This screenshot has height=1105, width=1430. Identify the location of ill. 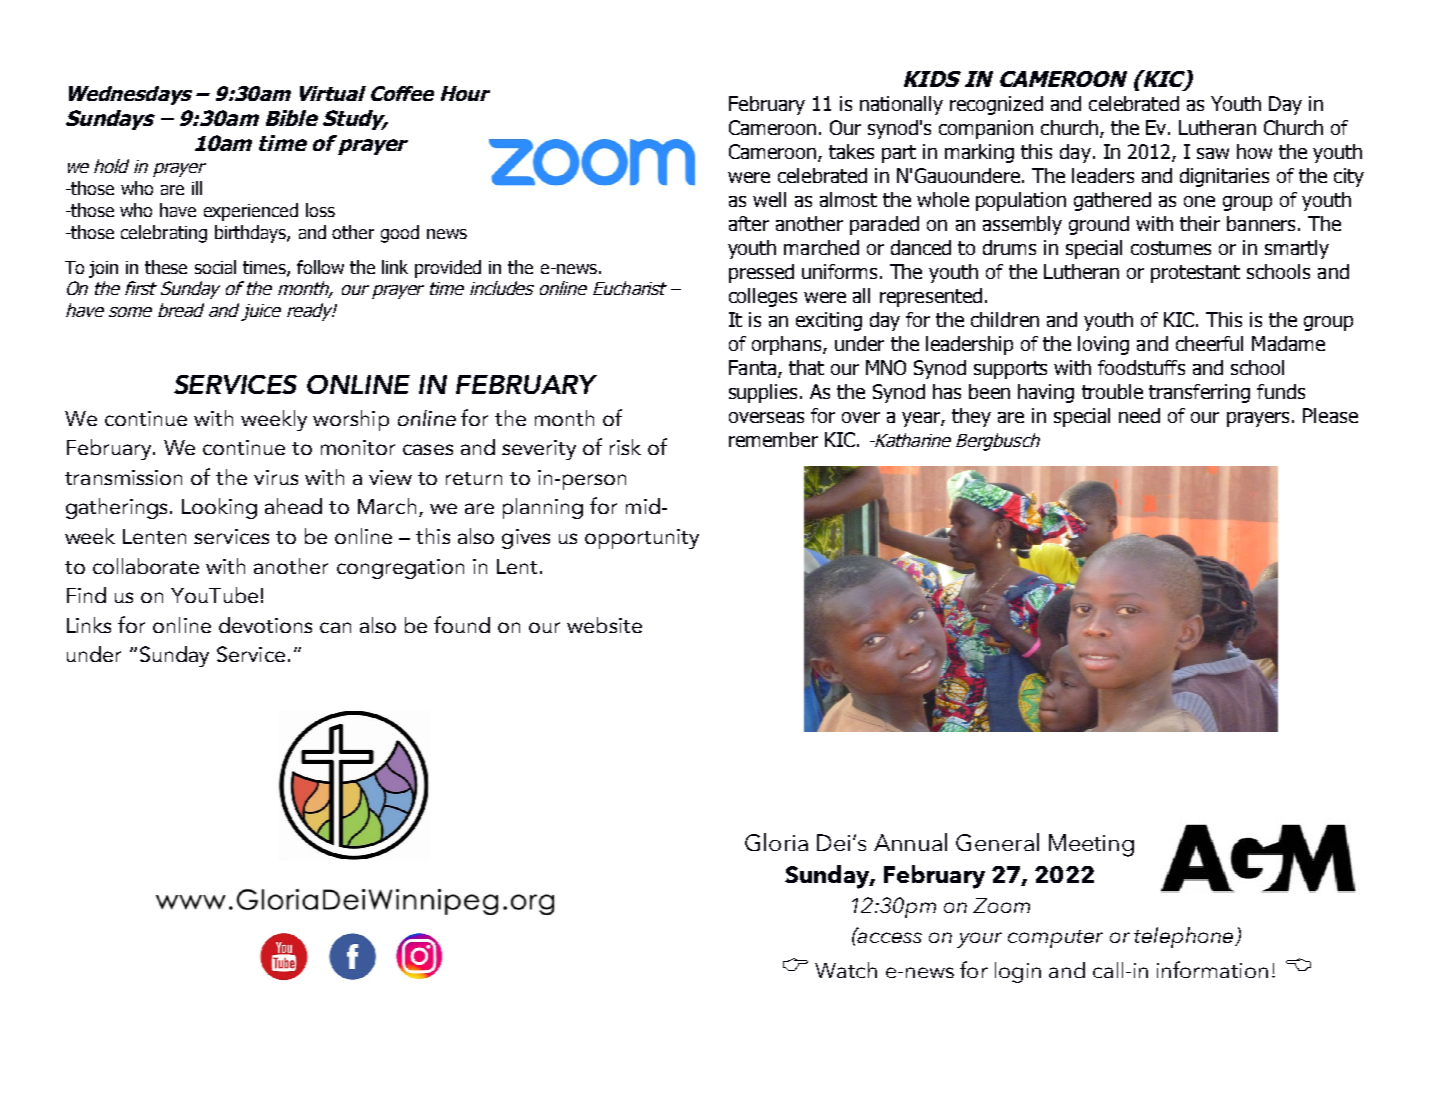
(197, 188).
